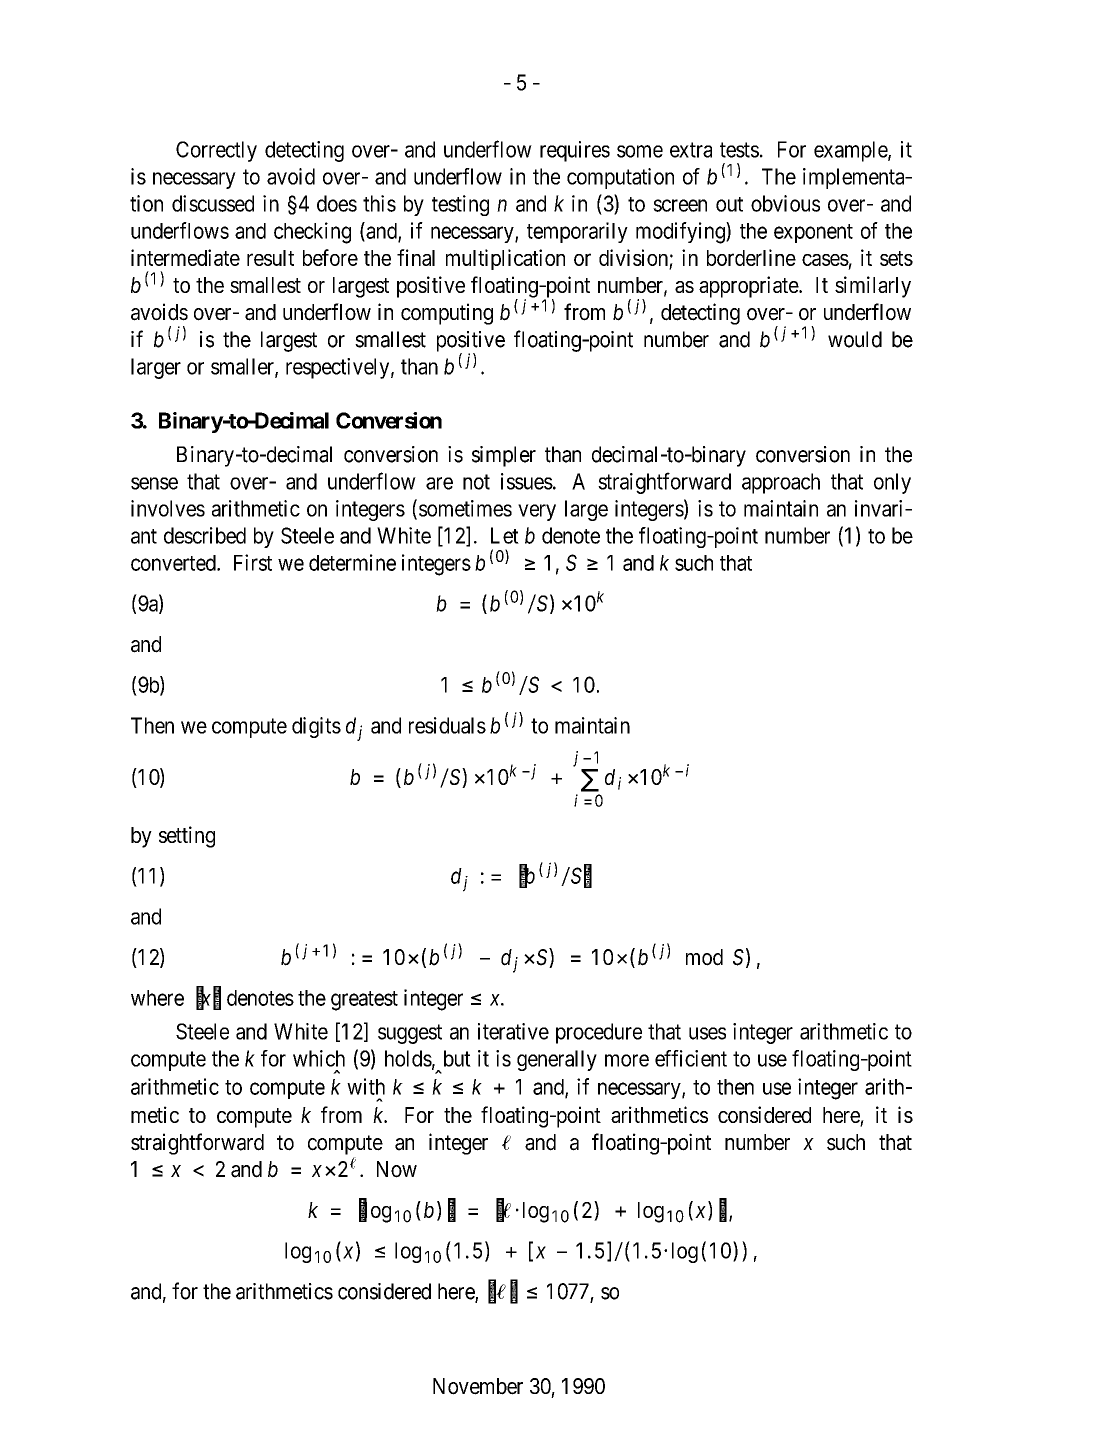 This image has height=1432, width=1107. I want to click on uses, so click(707, 1033).
